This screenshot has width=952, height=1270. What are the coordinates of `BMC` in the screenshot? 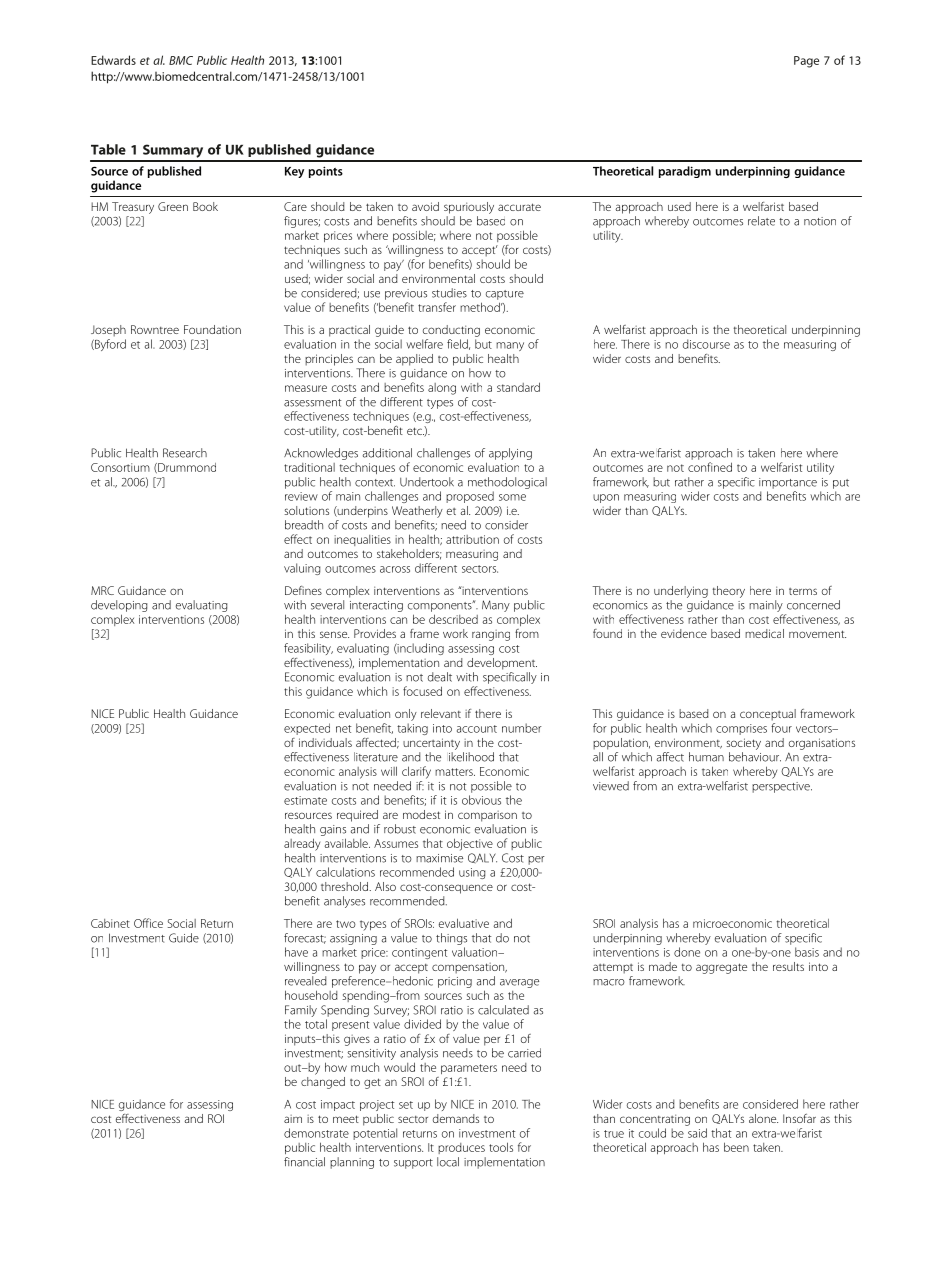 It's located at (181, 60).
